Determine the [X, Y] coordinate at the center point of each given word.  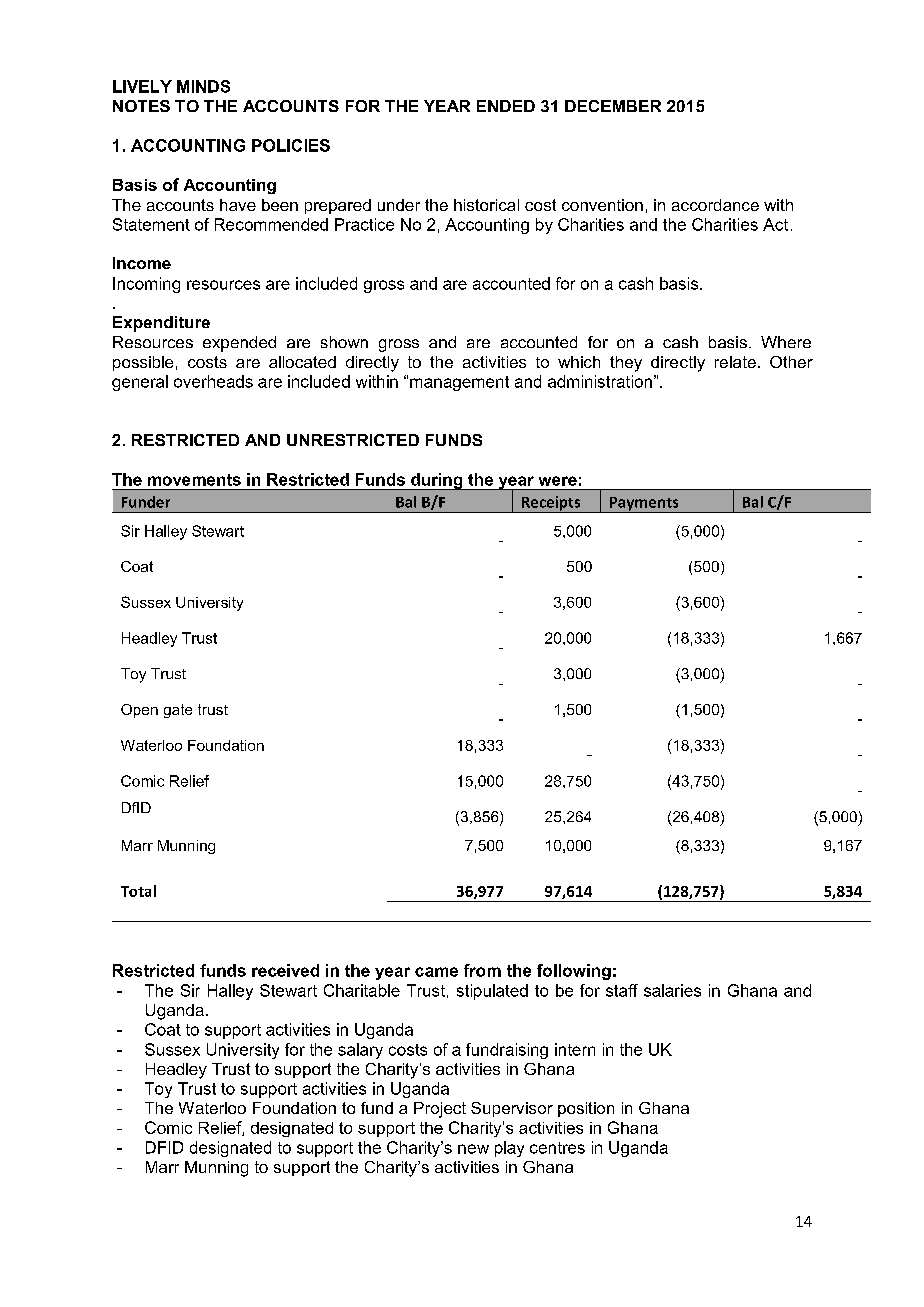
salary [360, 1051]
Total [138, 891]
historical [486, 205]
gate [178, 711]
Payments [644, 505]
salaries [672, 990]
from [482, 970]
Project [440, 1110]
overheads [213, 381]
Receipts [551, 504]
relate [735, 362]
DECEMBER [613, 106]
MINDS [203, 86]
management [459, 383]
